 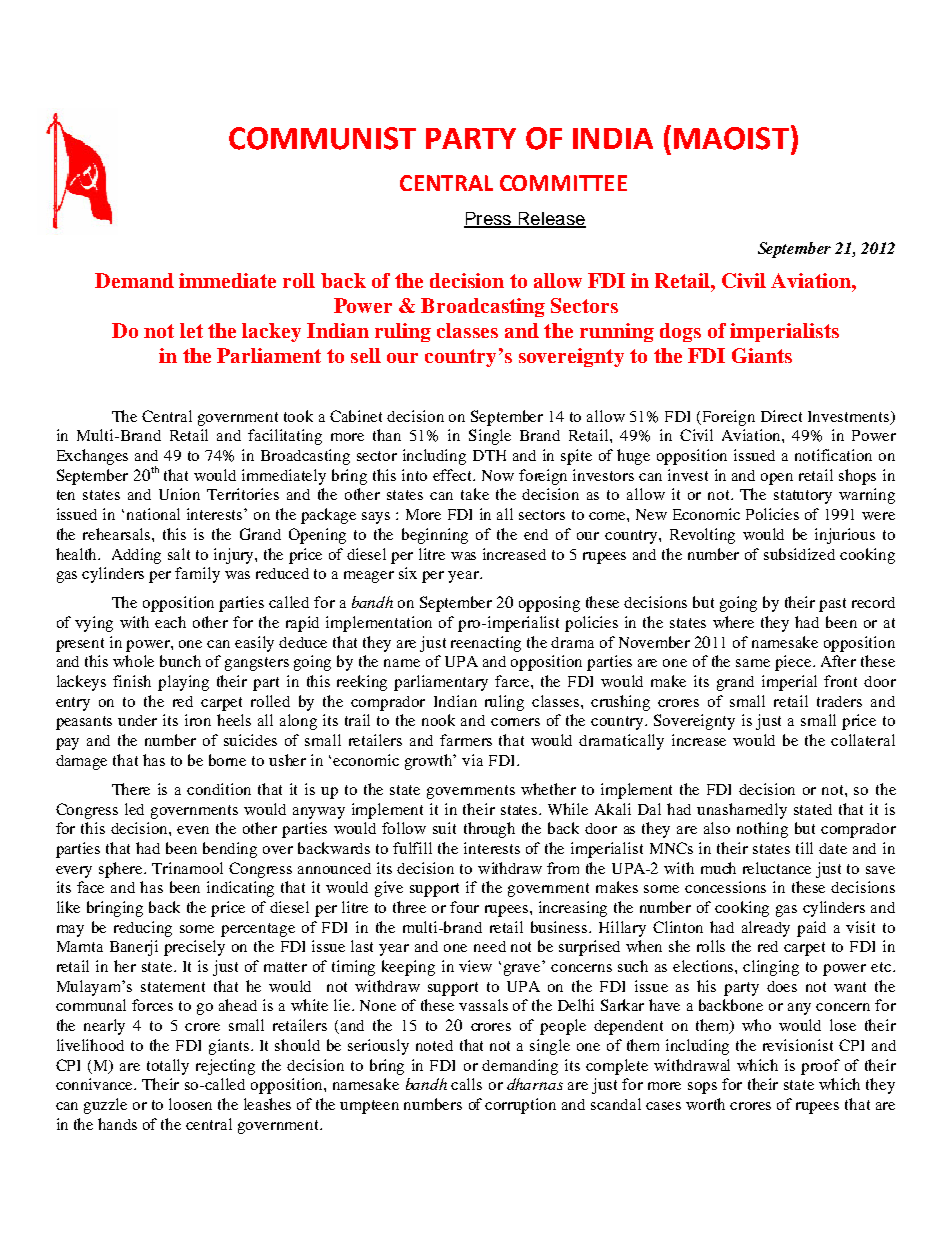 I want to click on MAOIST, so click(x=731, y=138).
